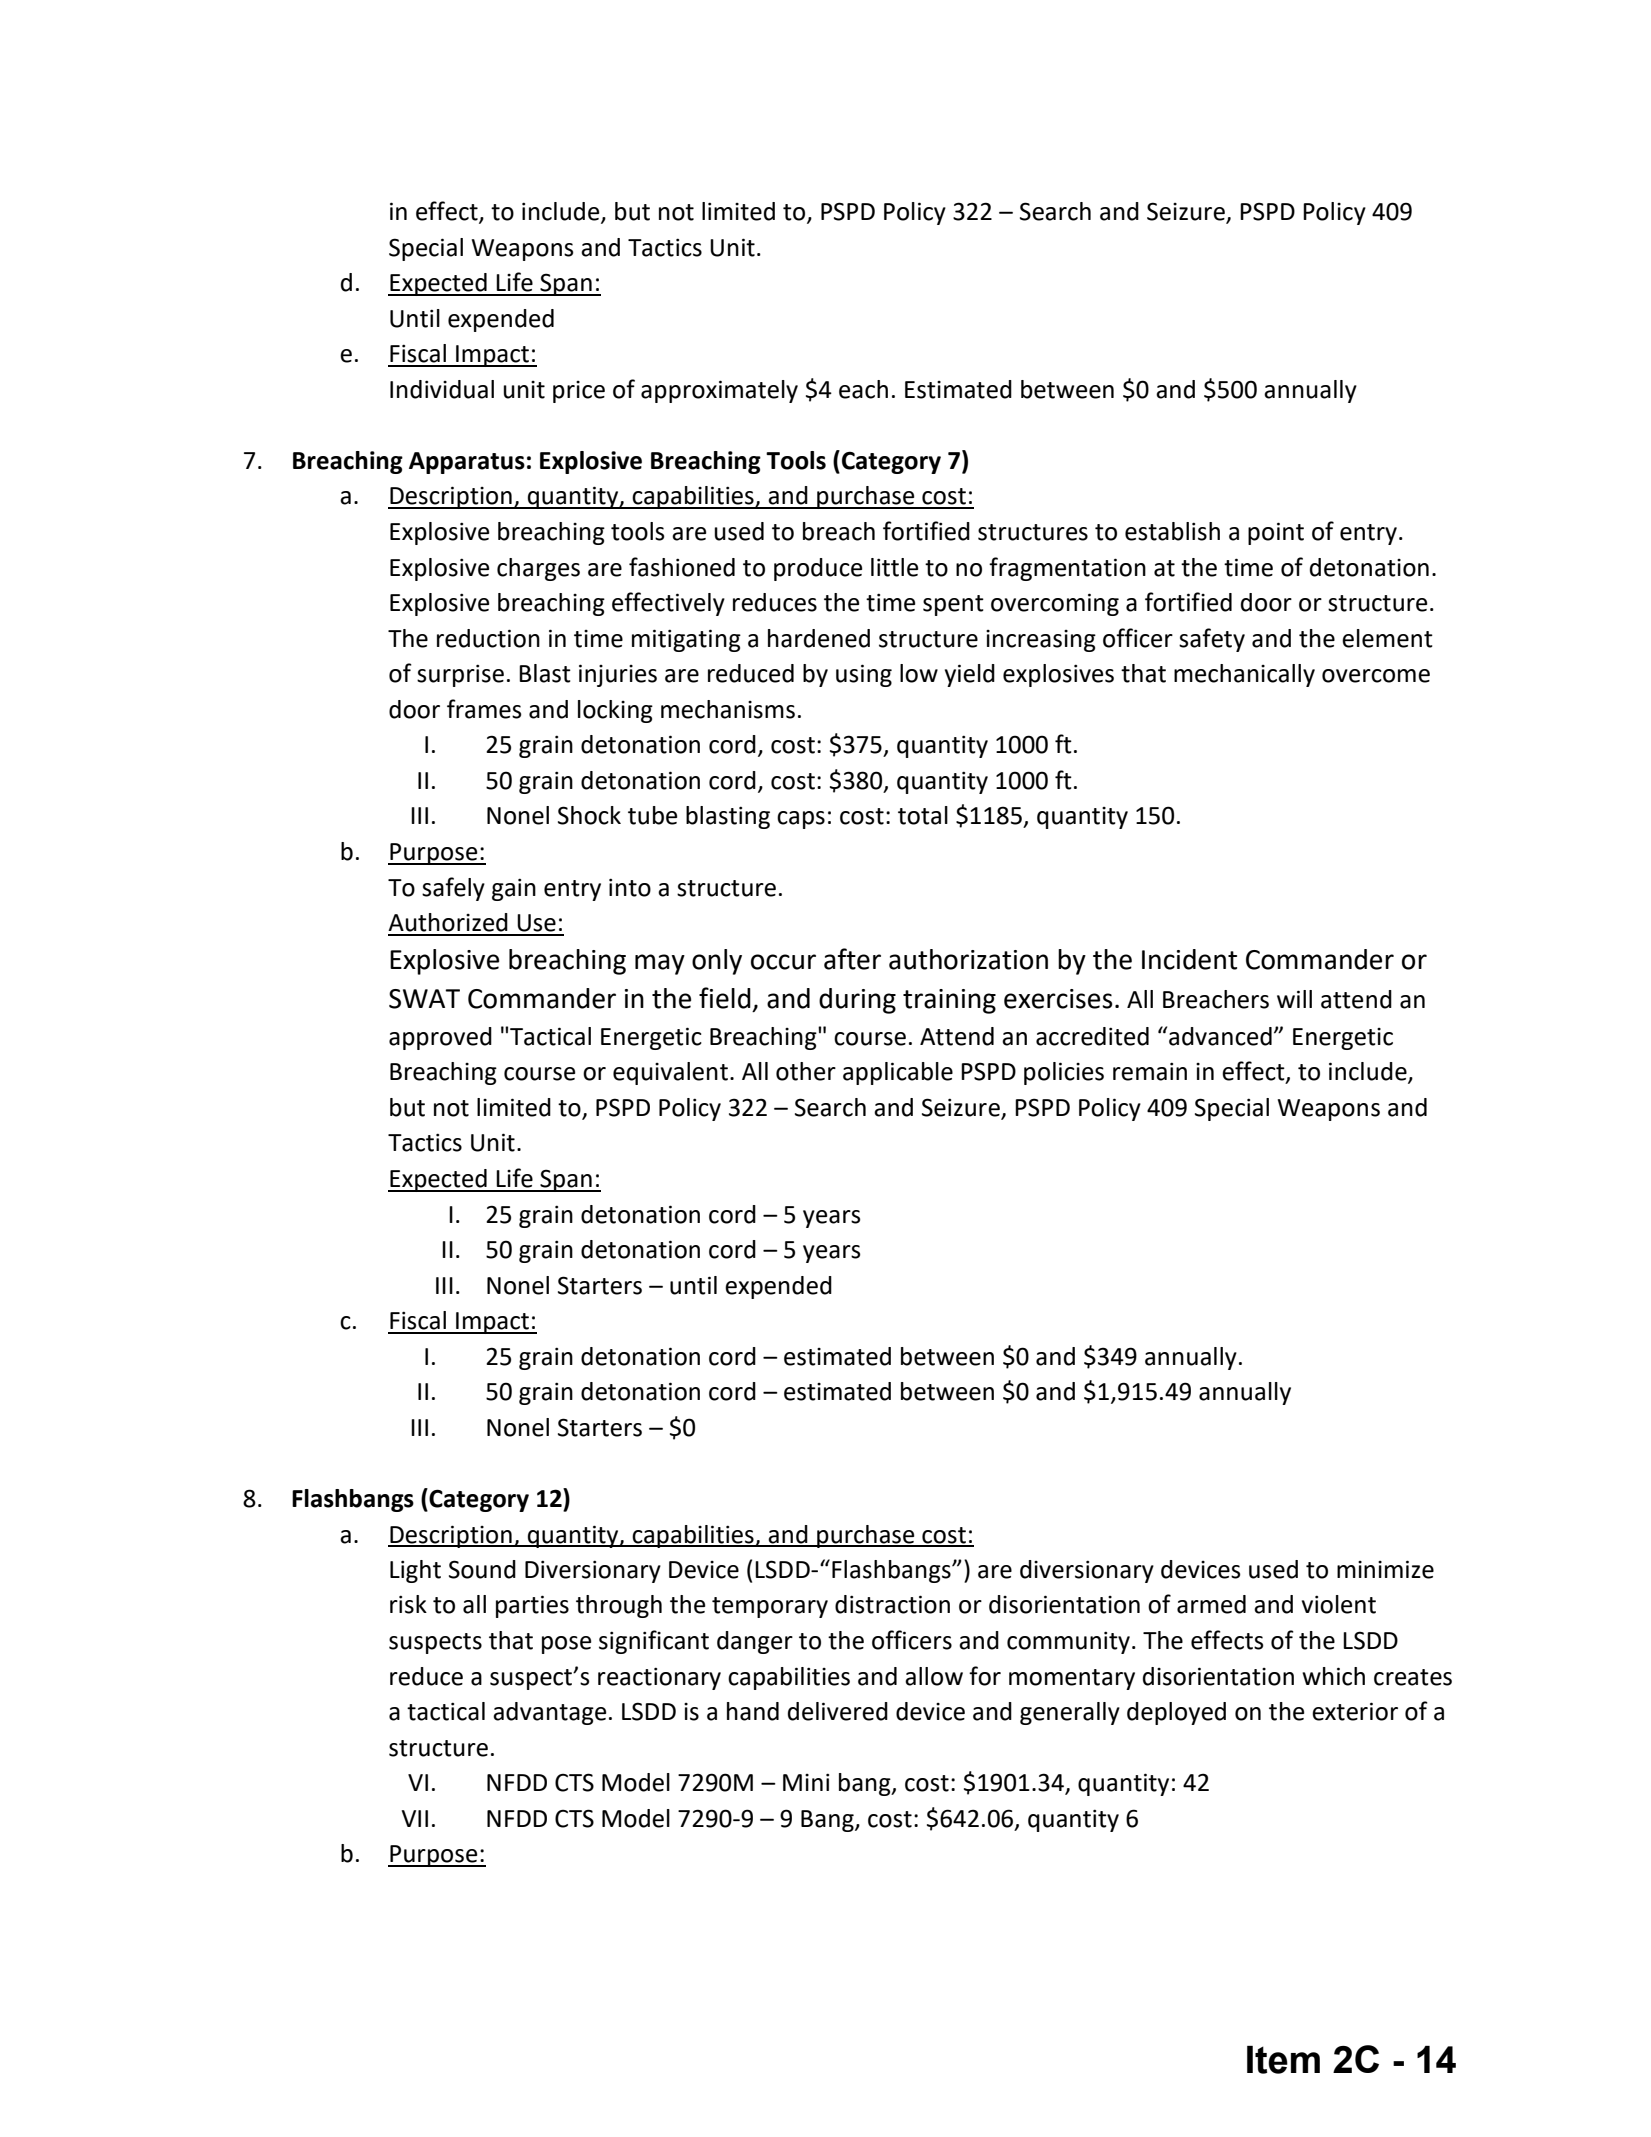 This document has height=2137, width=1651. I want to click on equivalent, so click(670, 1073).
